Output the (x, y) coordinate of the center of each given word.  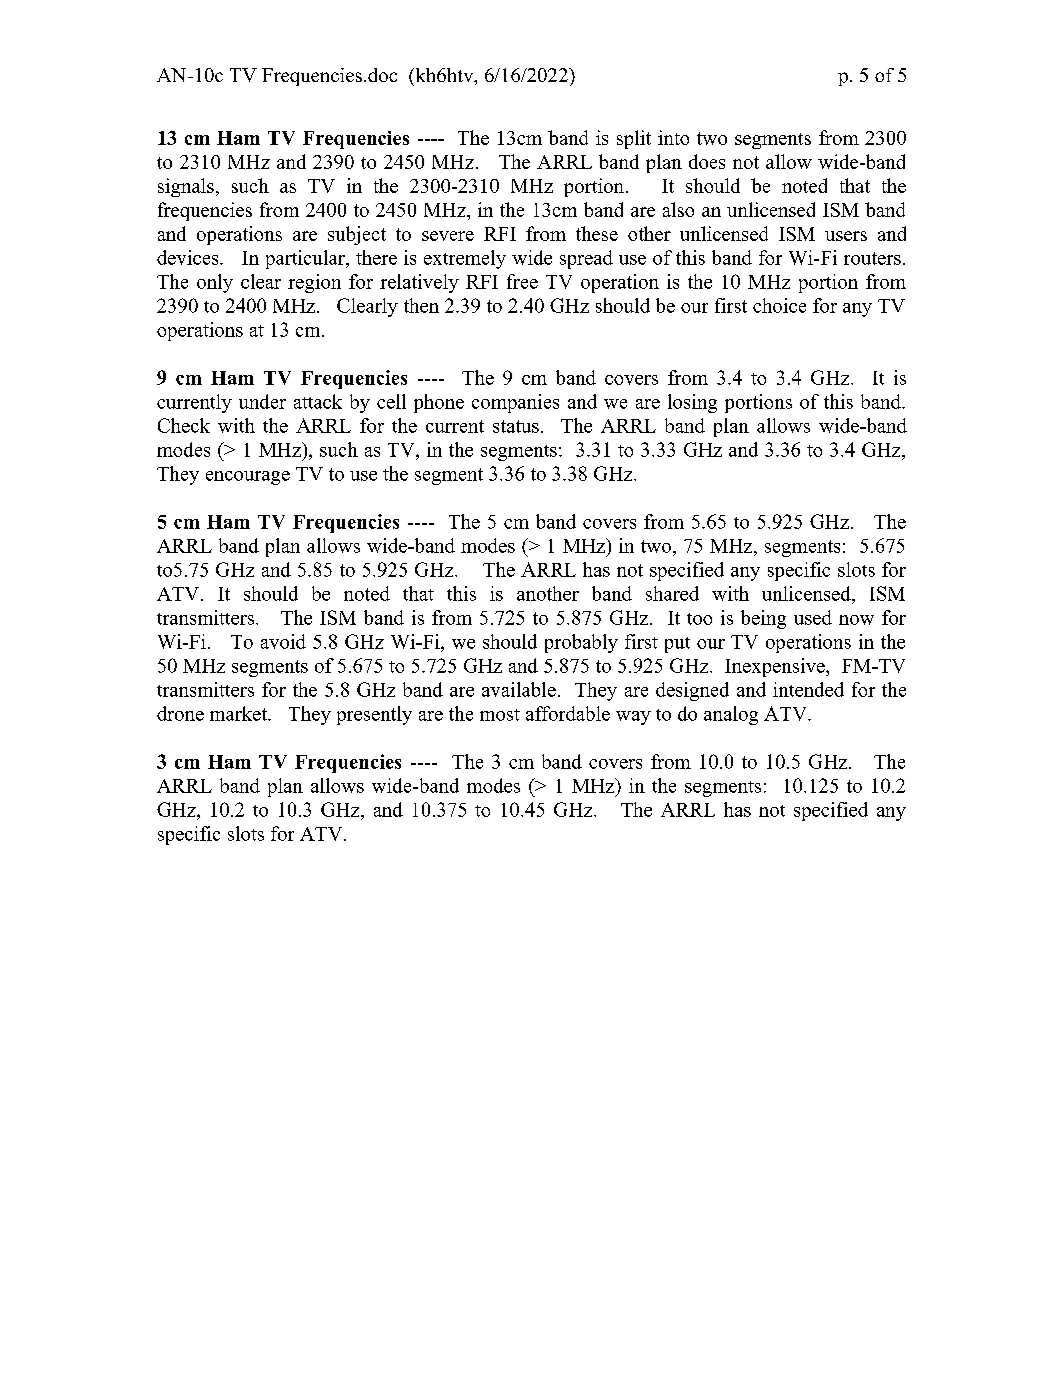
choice (779, 305)
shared (672, 593)
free (522, 281)
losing (692, 403)
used (813, 617)
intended (808, 689)
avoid (283, 641)
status (516, 426)
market (240, 713)
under (262, 401)
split (634, 139)
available (519, 689)
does (707, 161)
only (215, 283)
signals (186, 187)
